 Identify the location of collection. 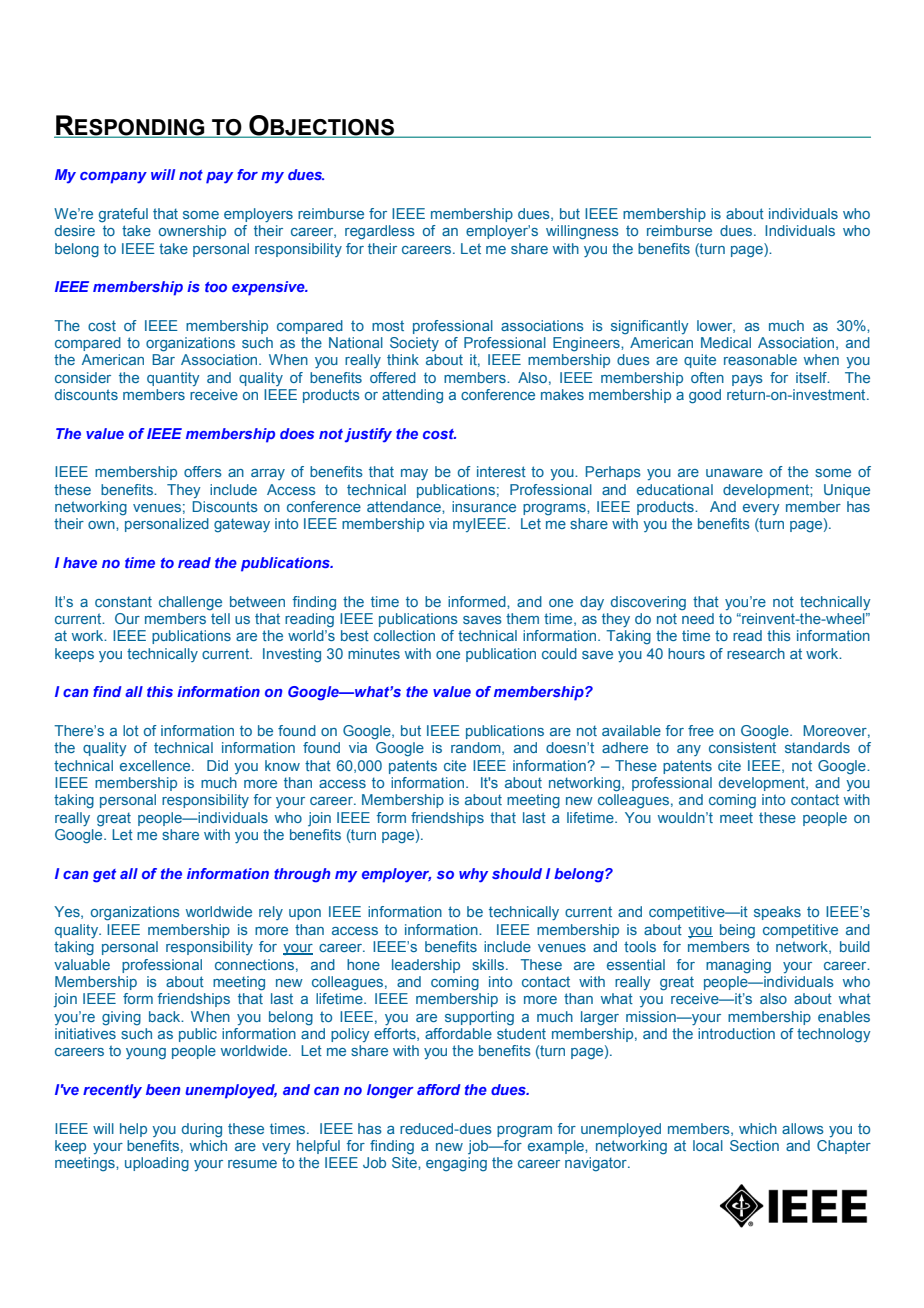
(404, 635).
